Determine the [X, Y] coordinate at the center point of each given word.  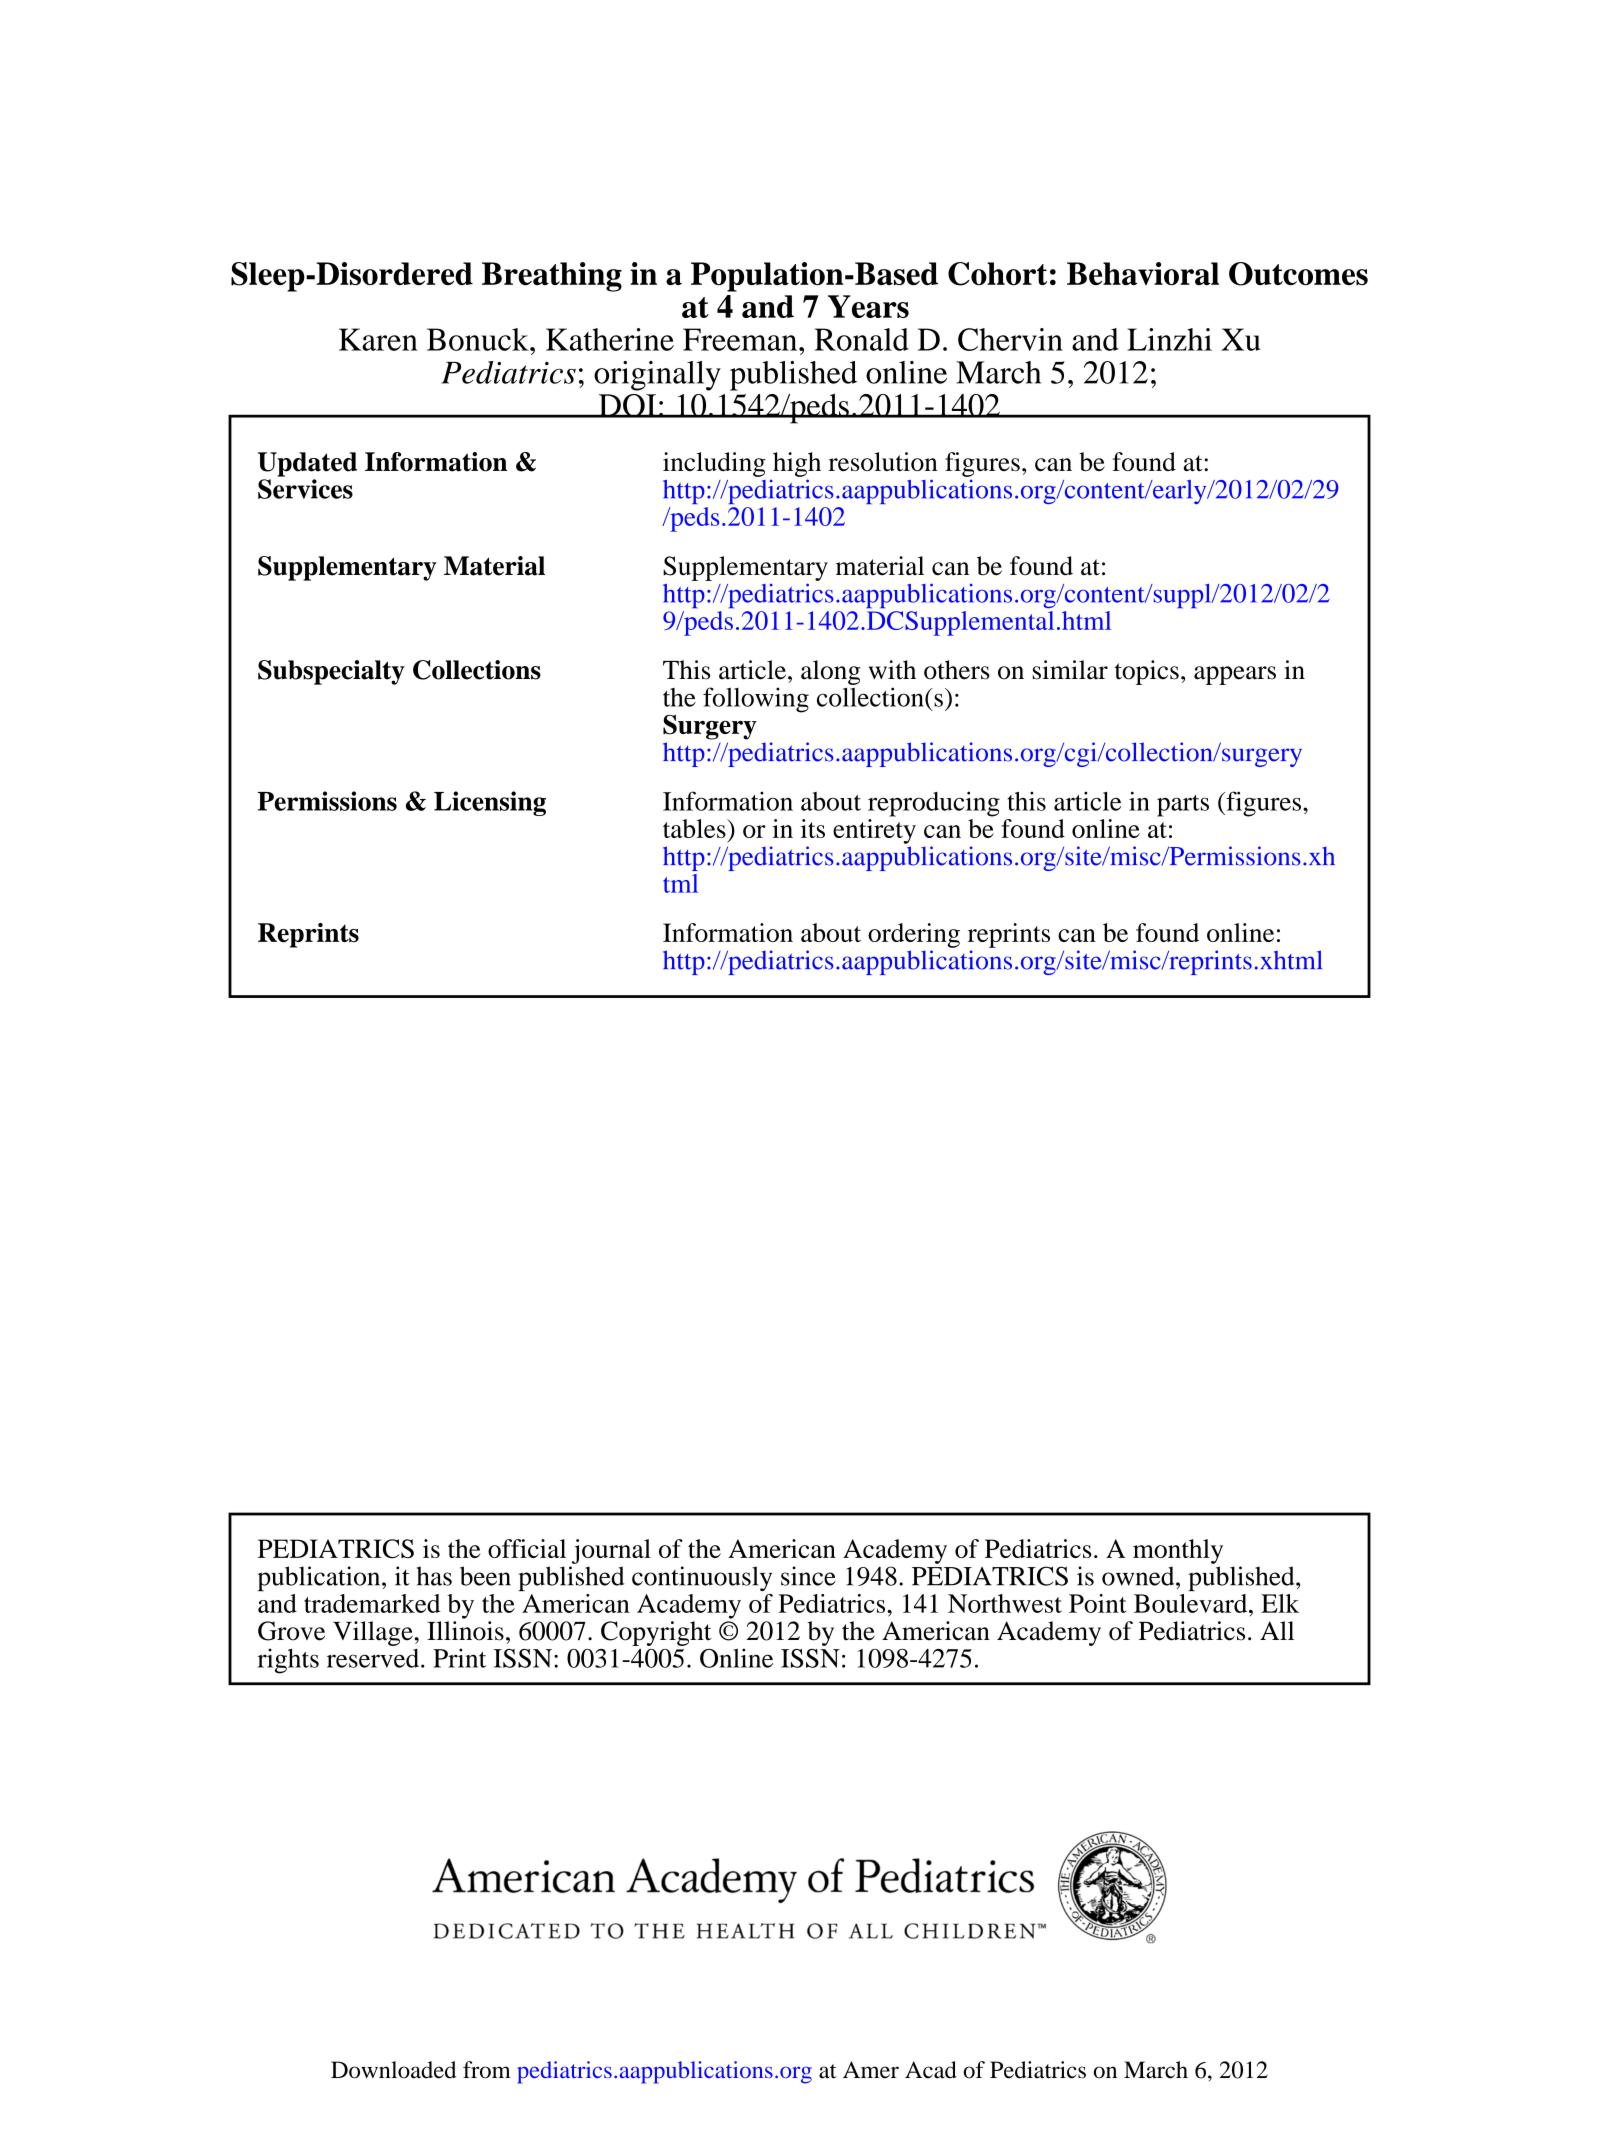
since [808, 1576]
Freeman [741, 339]
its [813, 828]
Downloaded [393, 2070]
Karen [378, 339]
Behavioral [1143, 273]
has [434, 1576]
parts [1183, 806]
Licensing [490, 803]
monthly [1178, 1551]
